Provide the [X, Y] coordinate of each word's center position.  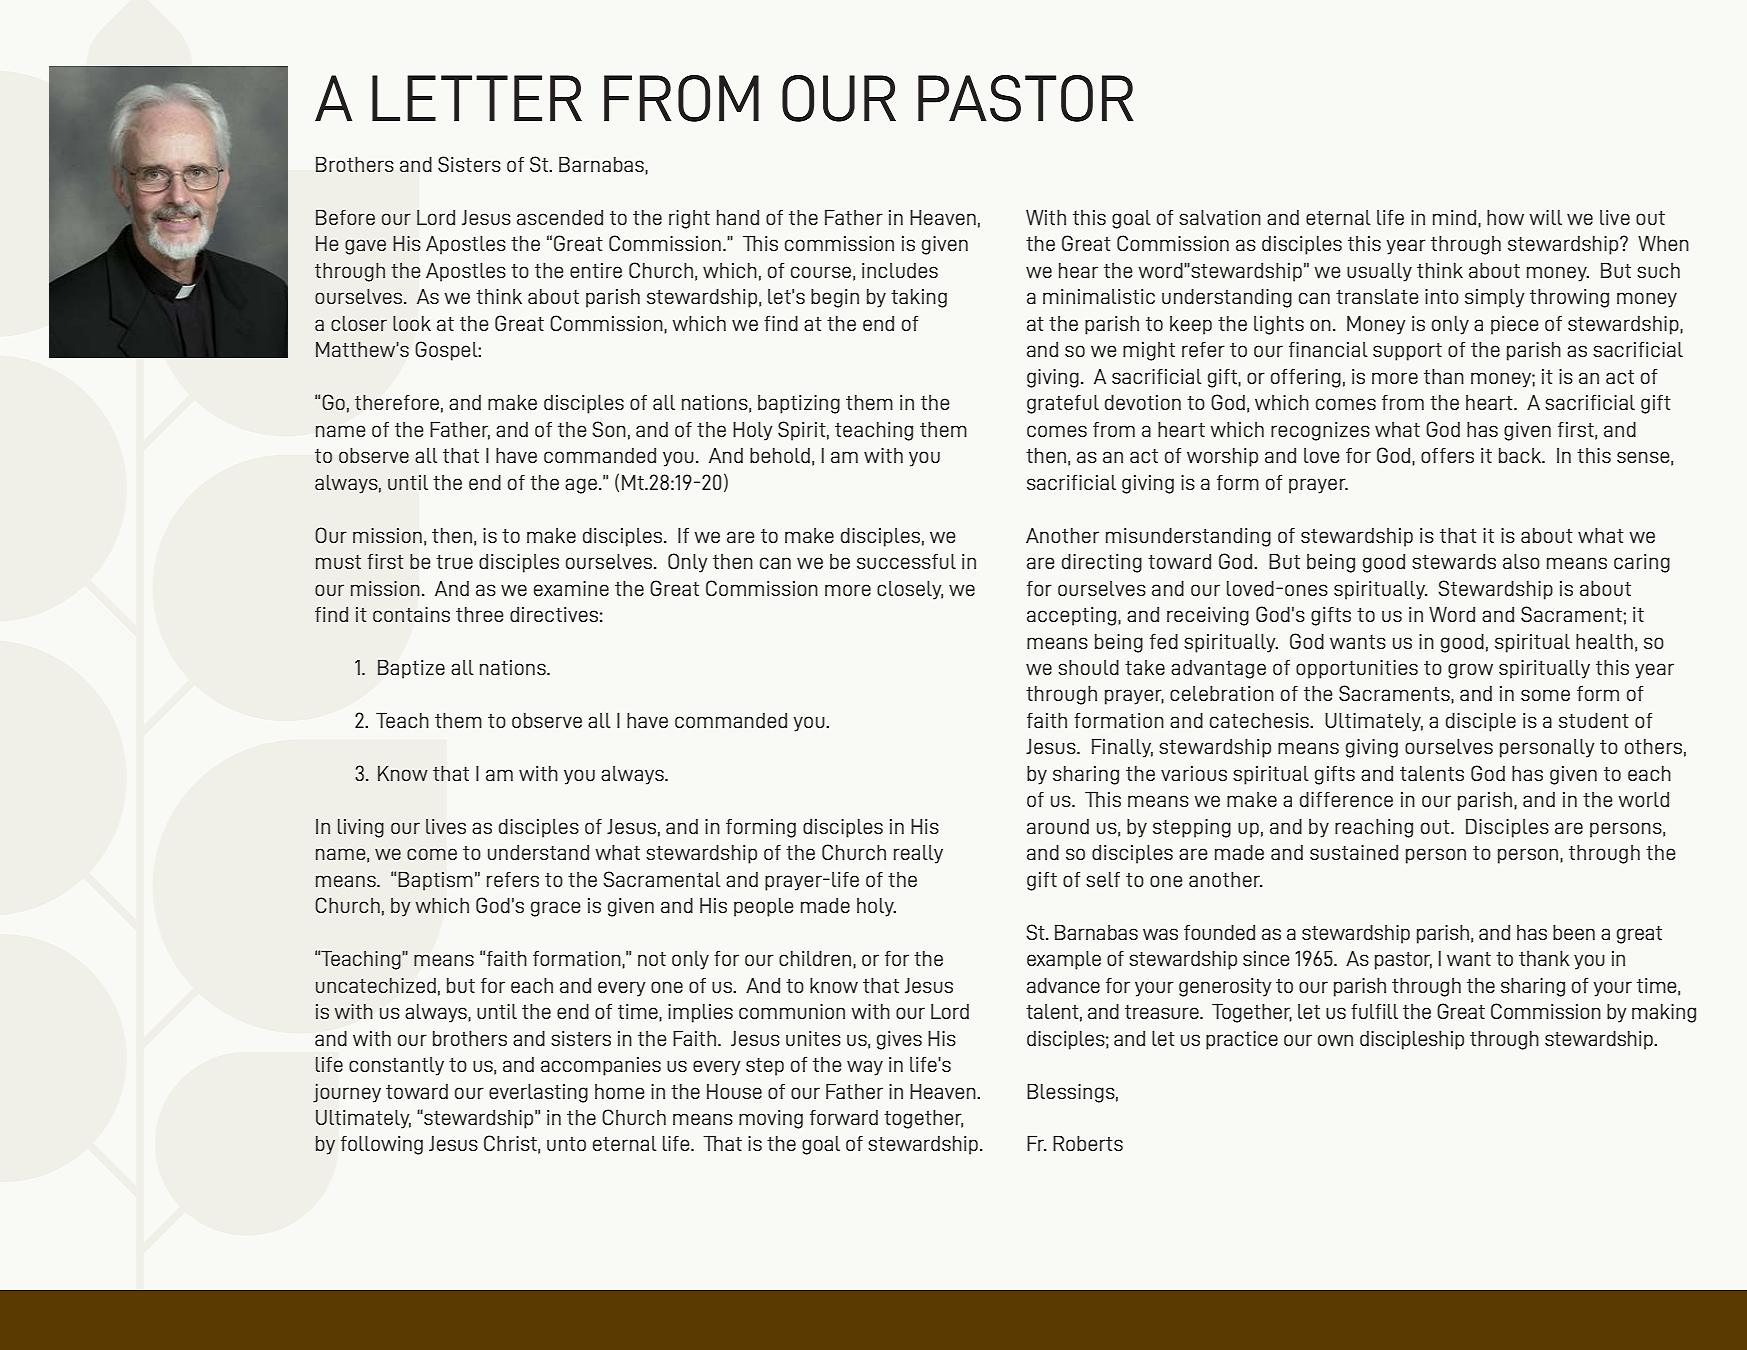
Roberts [1088, 1143]
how [1505, 217]
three [480, 614]
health [1604, 641]
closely [910, 590]
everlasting [538, 1093]
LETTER [477, 98]
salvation [1220, 217]
